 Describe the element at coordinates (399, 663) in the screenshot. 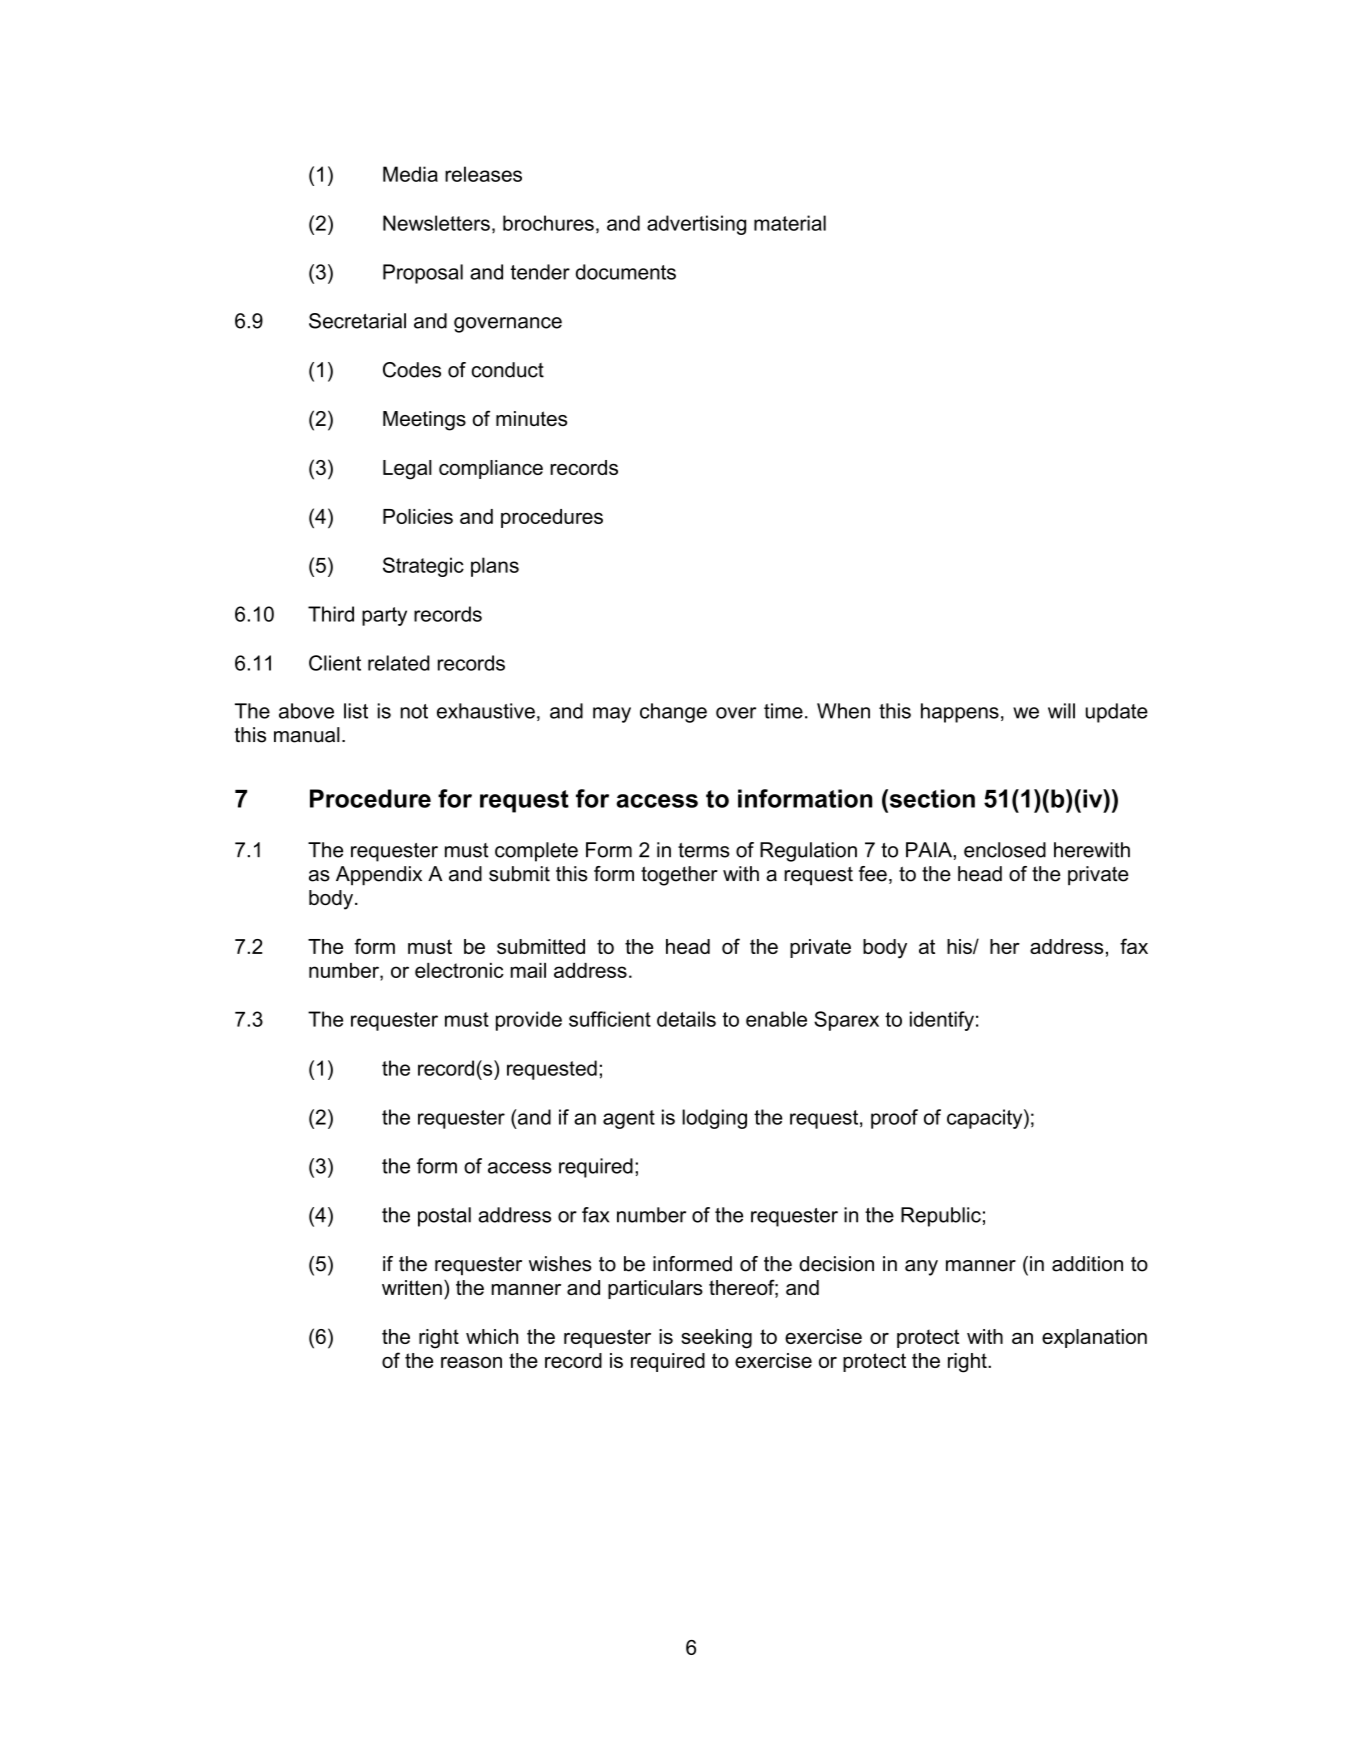

I see `related` at that location.
